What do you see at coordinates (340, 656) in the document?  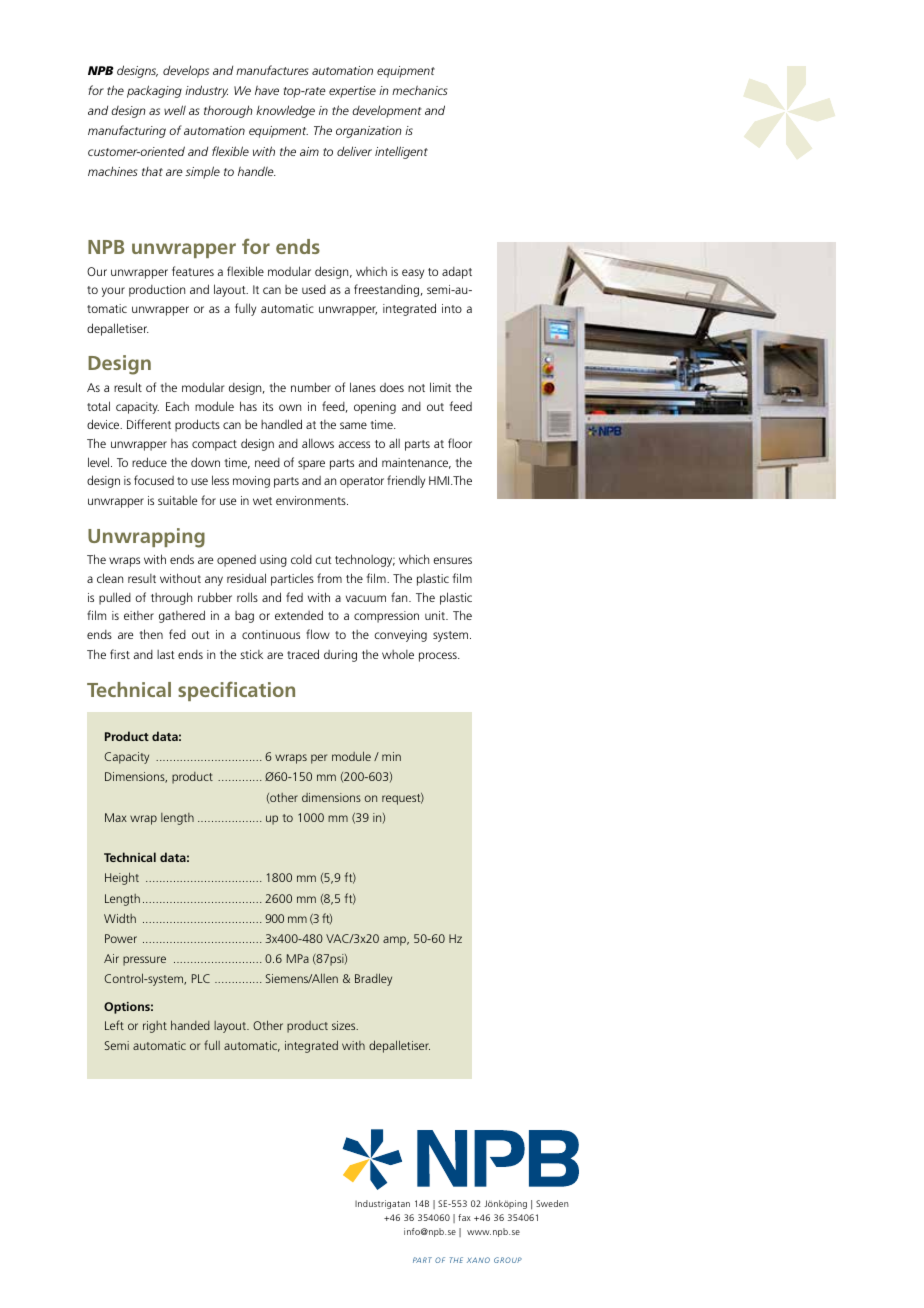 I see `during` at bounding box center [340, 656].
